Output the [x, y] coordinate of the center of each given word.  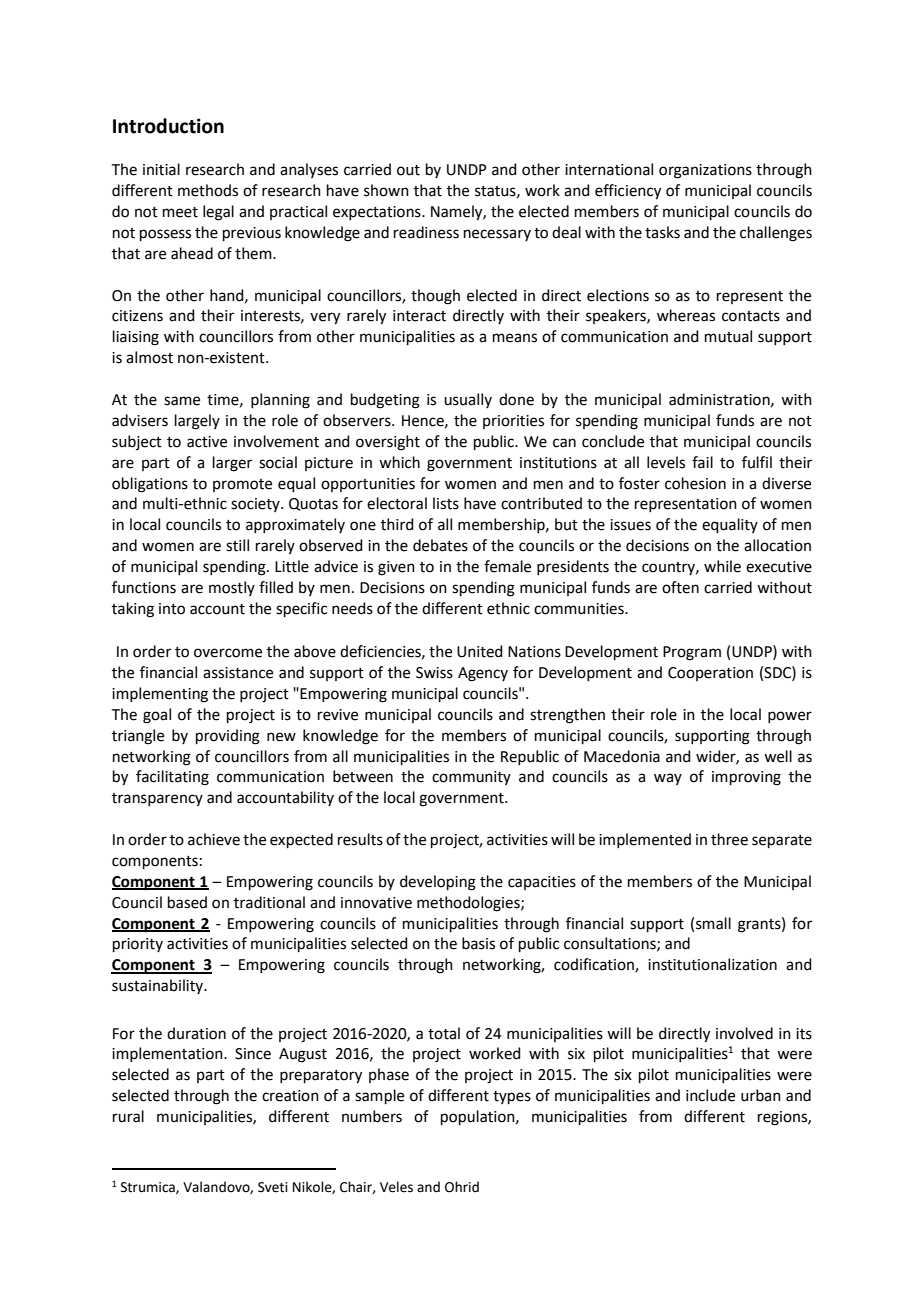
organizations [705, 171]
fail [702, 462]
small [713, 923]
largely [197, 422]
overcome [228, 653]
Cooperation [710, 674]
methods [208, 190]
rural [128, 1116]
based [187, 902]
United [480, 651]
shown [386, 190]
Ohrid [462, 1187]
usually [468, 400]
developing [438, 883]
